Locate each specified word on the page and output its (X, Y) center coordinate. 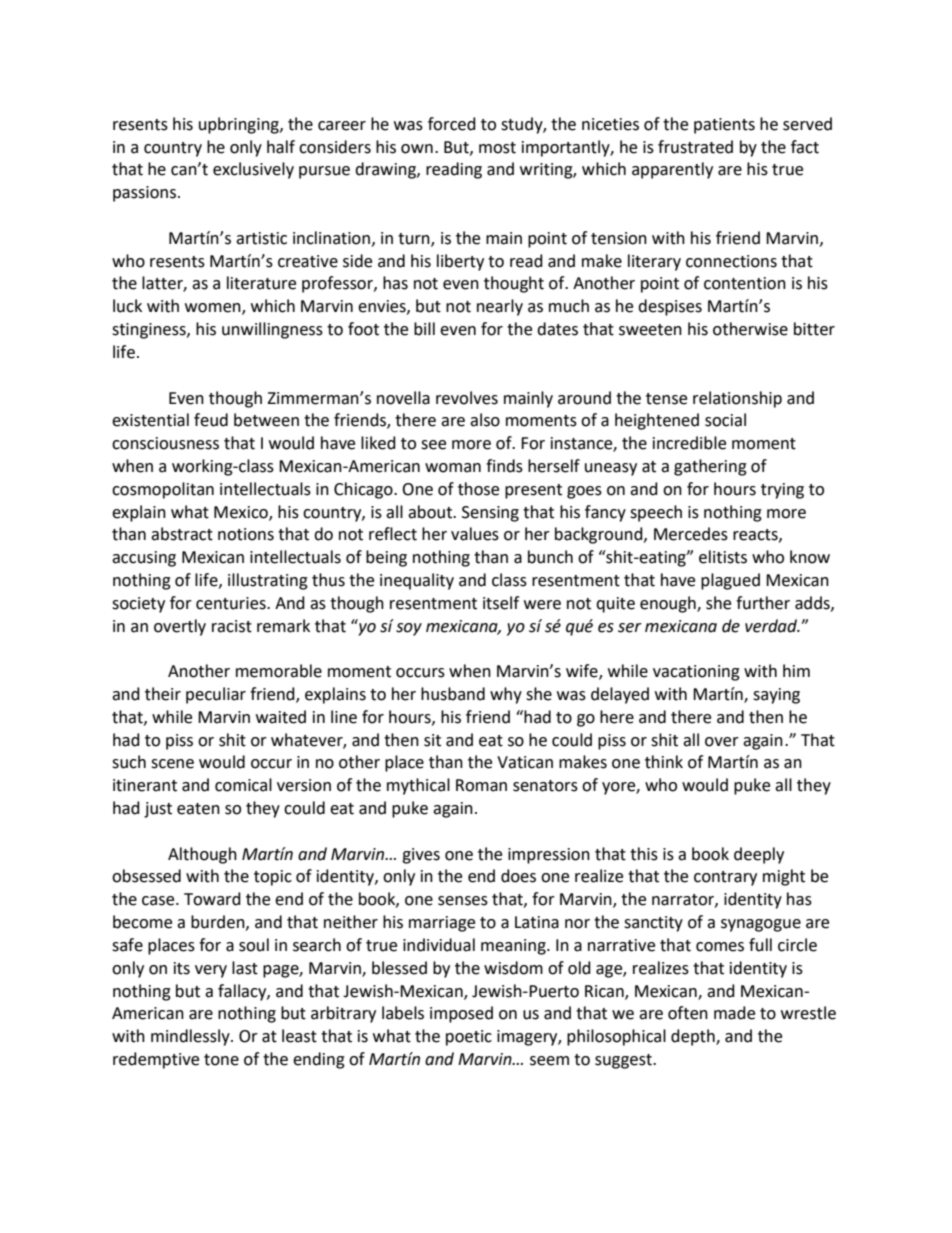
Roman (481, 785)
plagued (730, 581)
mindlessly (191, 1037)
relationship (737, 399)
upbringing (240, 125)
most (497, 148)
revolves (467, 398)
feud (211, 420)
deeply (759, 855)
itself (501, 603)
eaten (198, 809)
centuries (232, 603)
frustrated (695, 147)
